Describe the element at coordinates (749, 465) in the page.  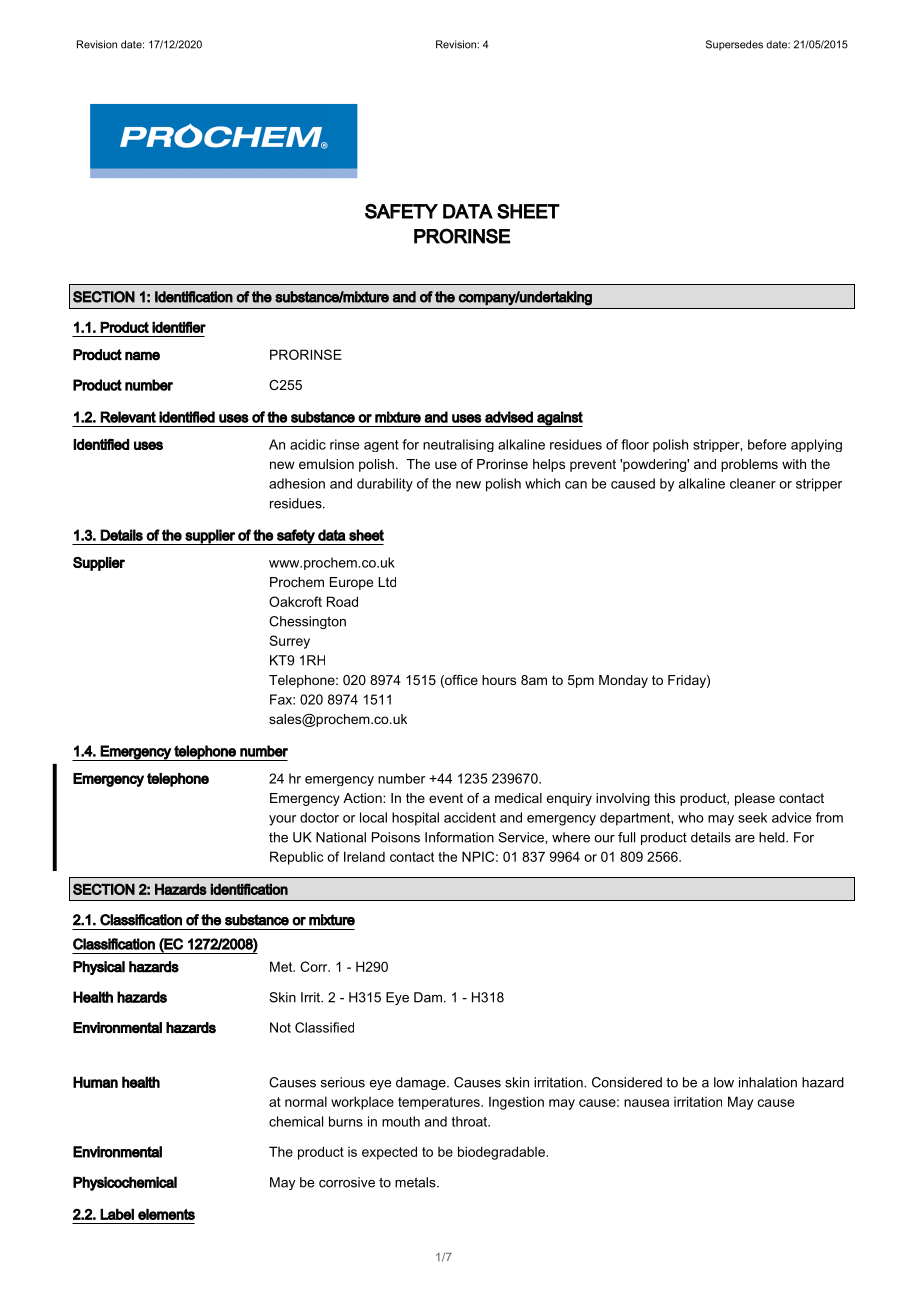
I see `problems` at that location.
